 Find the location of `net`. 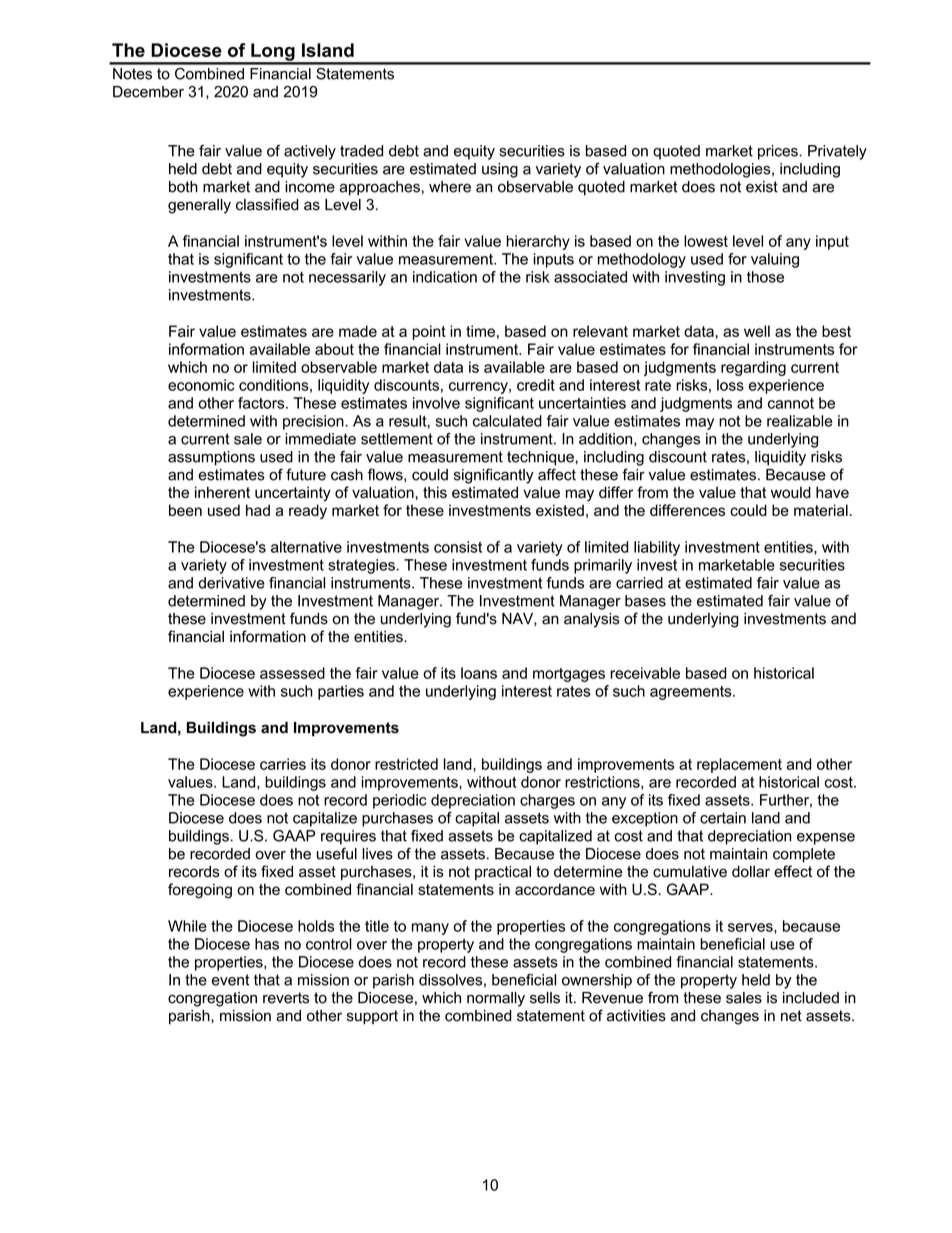

net is located at coordinates (791, 1016).
